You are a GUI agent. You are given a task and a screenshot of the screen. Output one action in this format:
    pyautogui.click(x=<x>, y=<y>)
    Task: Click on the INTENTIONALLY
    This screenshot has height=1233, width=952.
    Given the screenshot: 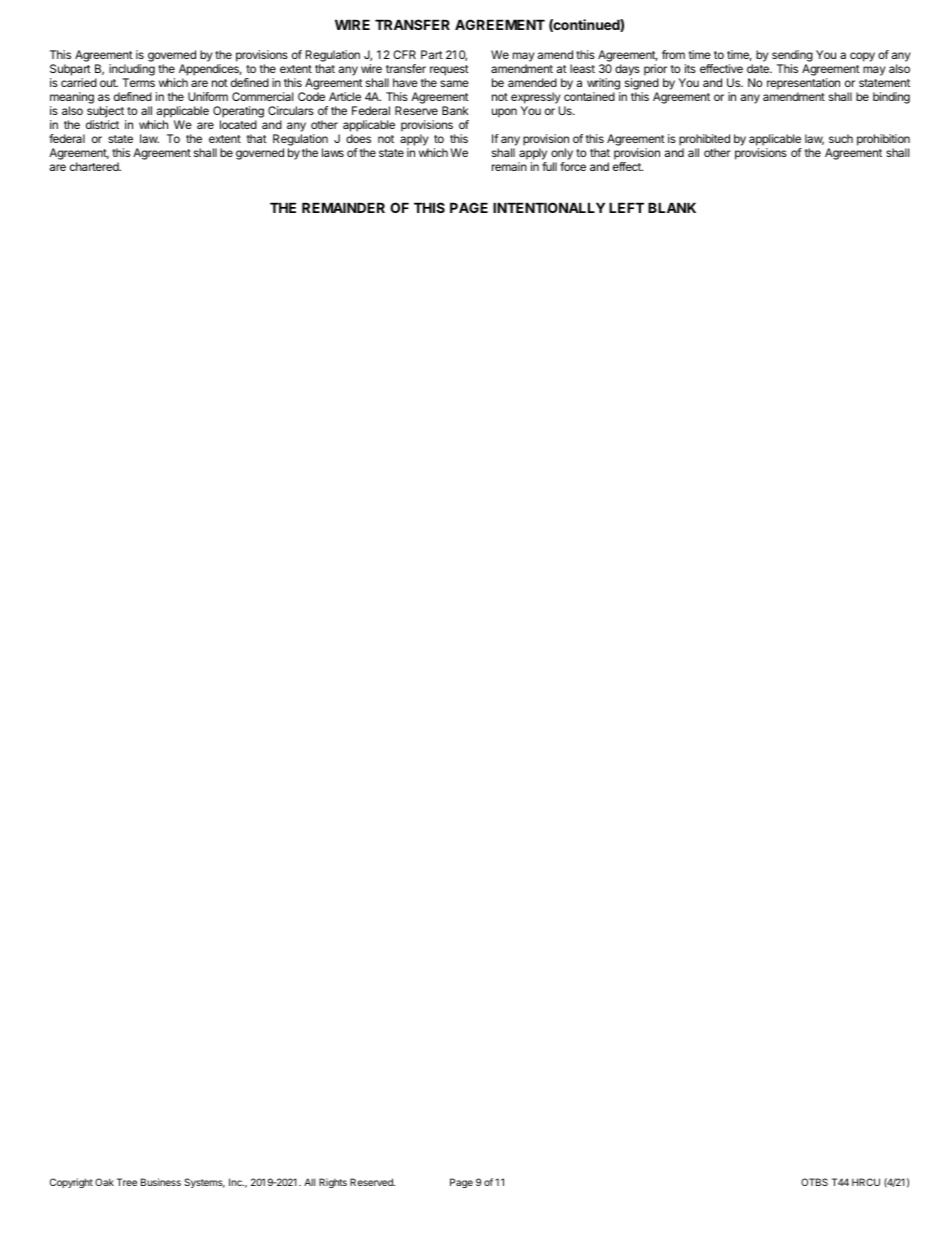 What is the action you would take?
    pyautogui.click(x=549, y=207)
